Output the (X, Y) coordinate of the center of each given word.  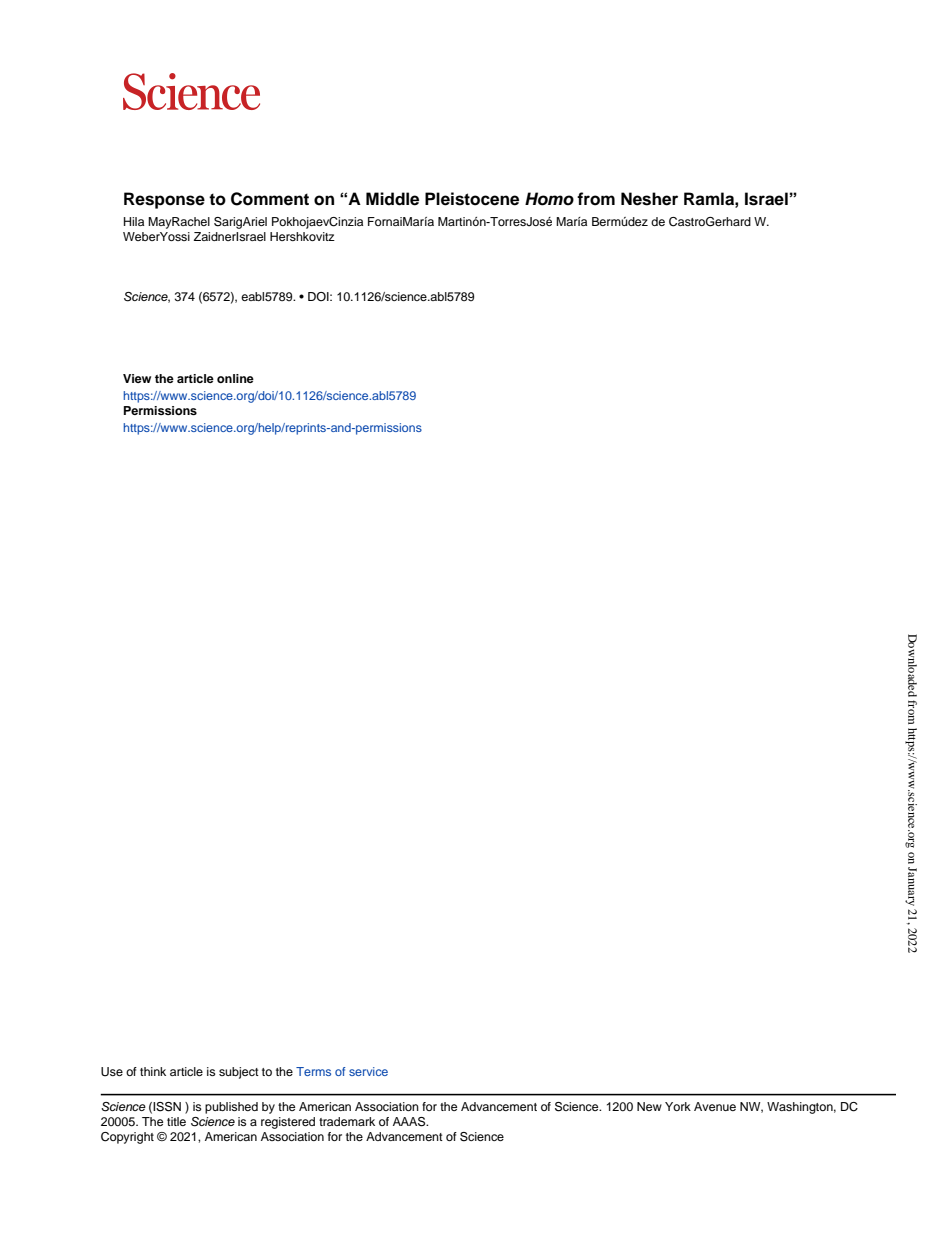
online (235, 378)
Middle (392, 199)
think (153, 1071)
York (678, 1106)
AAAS (410, 1122)
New (649, 1106)
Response (164, 200)
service (368, 1071)
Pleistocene (472, 199)
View (137, 378)
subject (239, 1073)
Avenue (715, 1106)
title (176, 1121)
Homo (549, 199)
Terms (313, 1071)
